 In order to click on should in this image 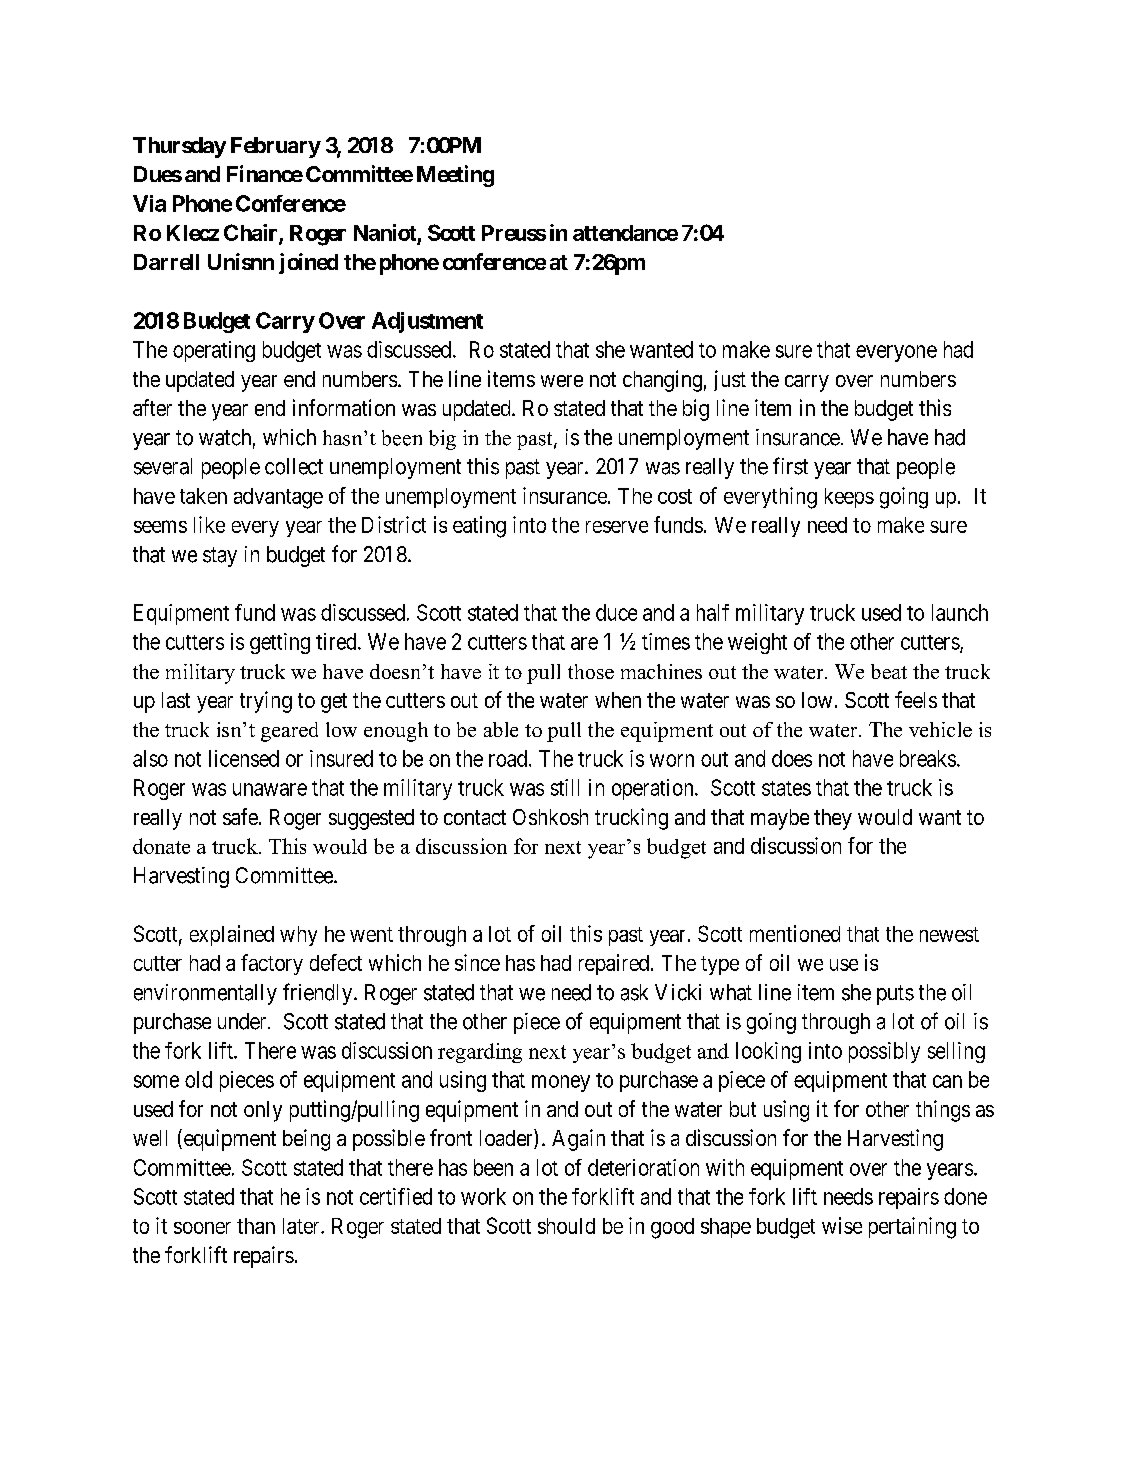, I will do `click(566, 1226)`.
